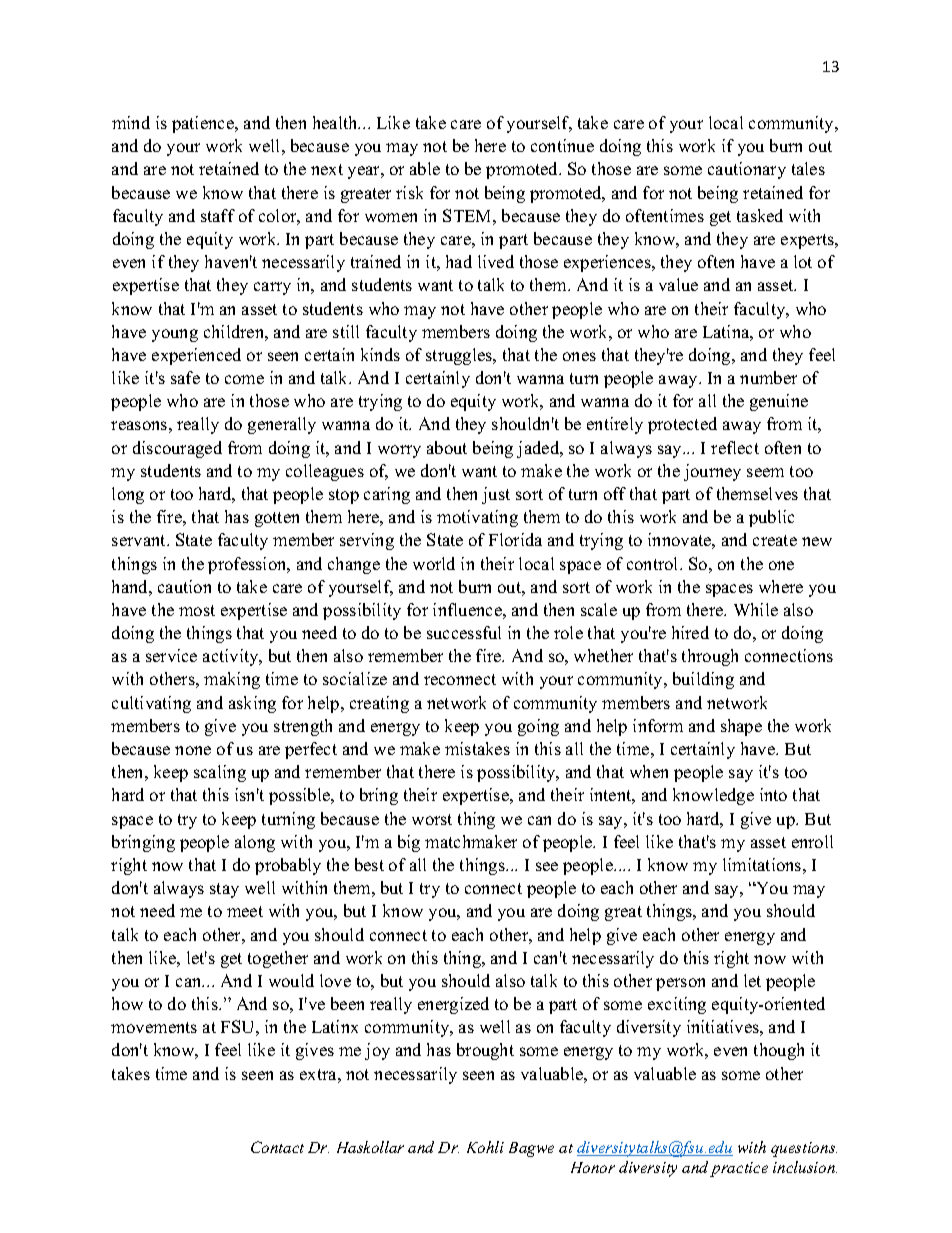 The height and width of the screenshot is (1233, 952). What do you see at coordinates (232, 657) in the screenshot?
I see `activity` at bounding box center [232, 657].
